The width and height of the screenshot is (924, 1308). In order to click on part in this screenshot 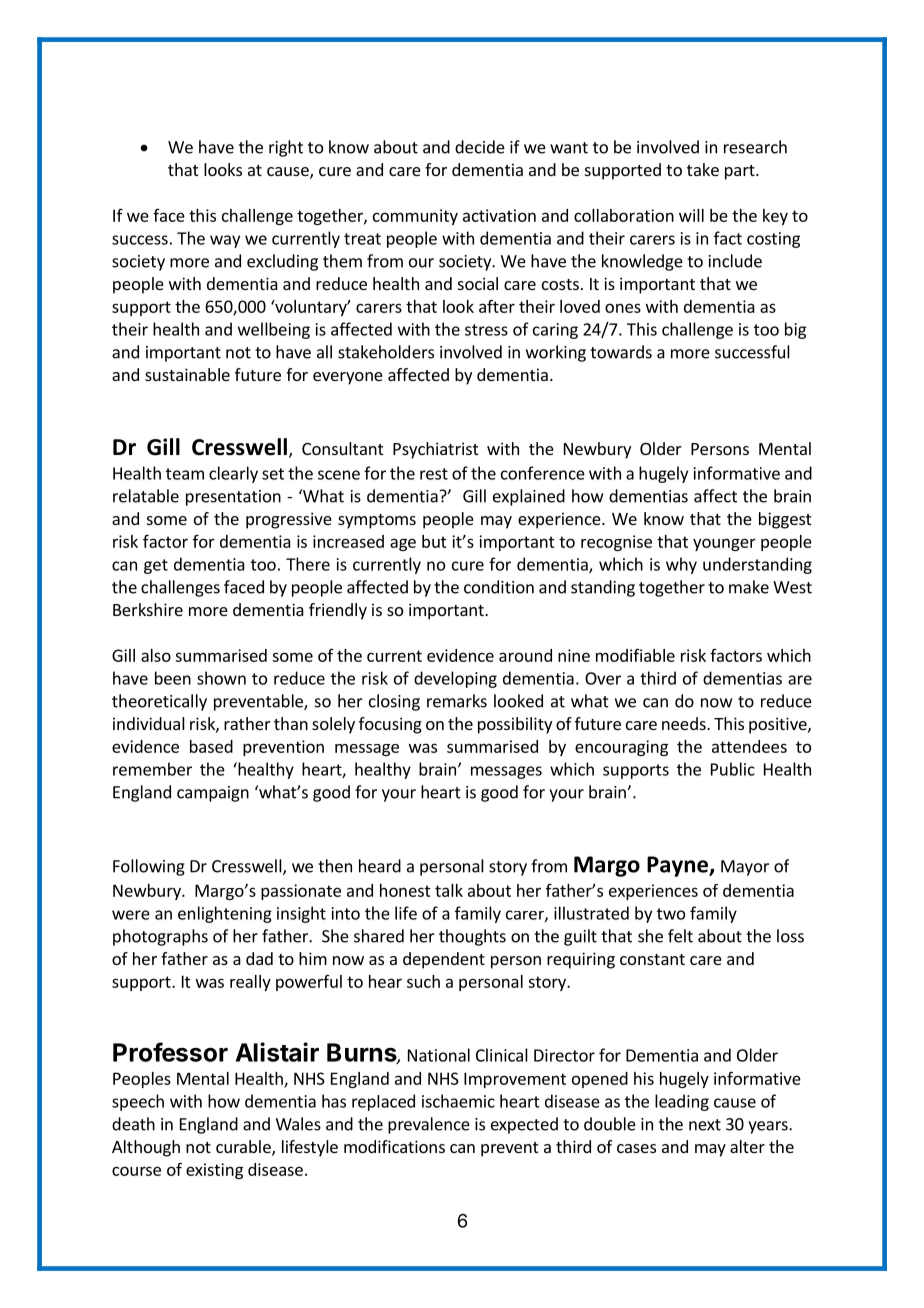, I will do `click(741, 172)`.
